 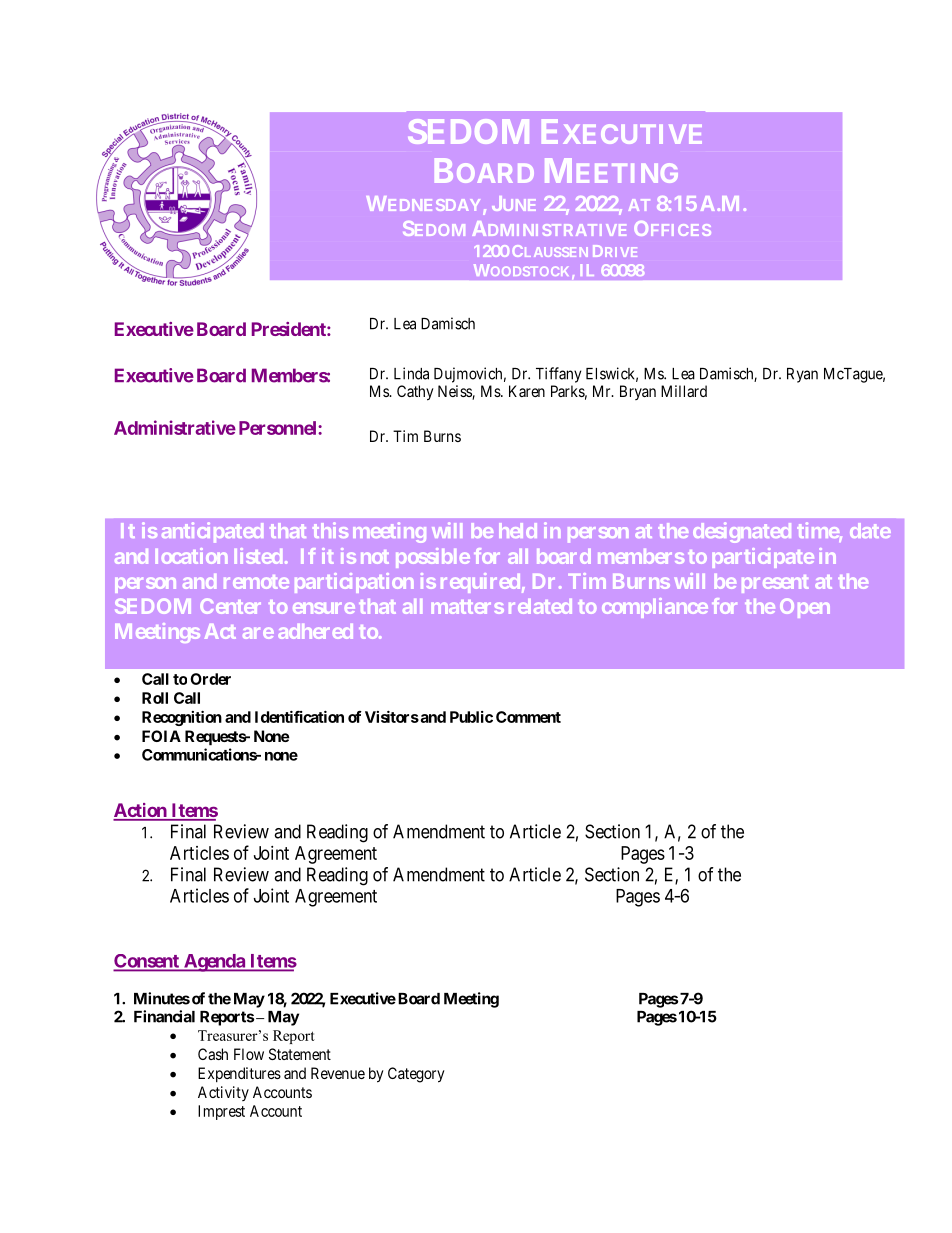 What do you see at coordinates (239, 1074) in the page?
I see `Expenditures` at bounding box center [239, 1074].
